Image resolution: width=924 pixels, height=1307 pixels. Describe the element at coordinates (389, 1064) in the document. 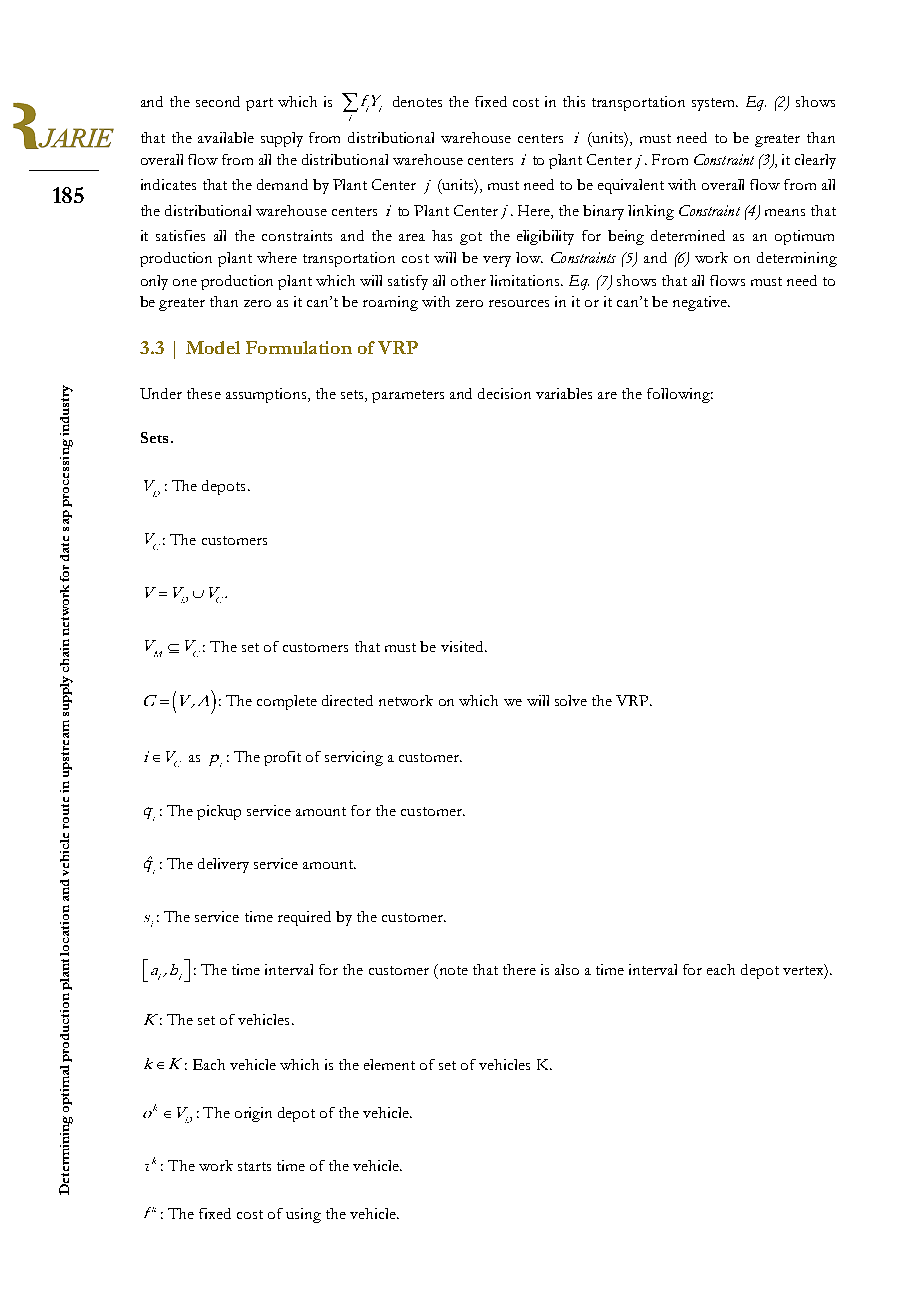

I see `element` at that location.
